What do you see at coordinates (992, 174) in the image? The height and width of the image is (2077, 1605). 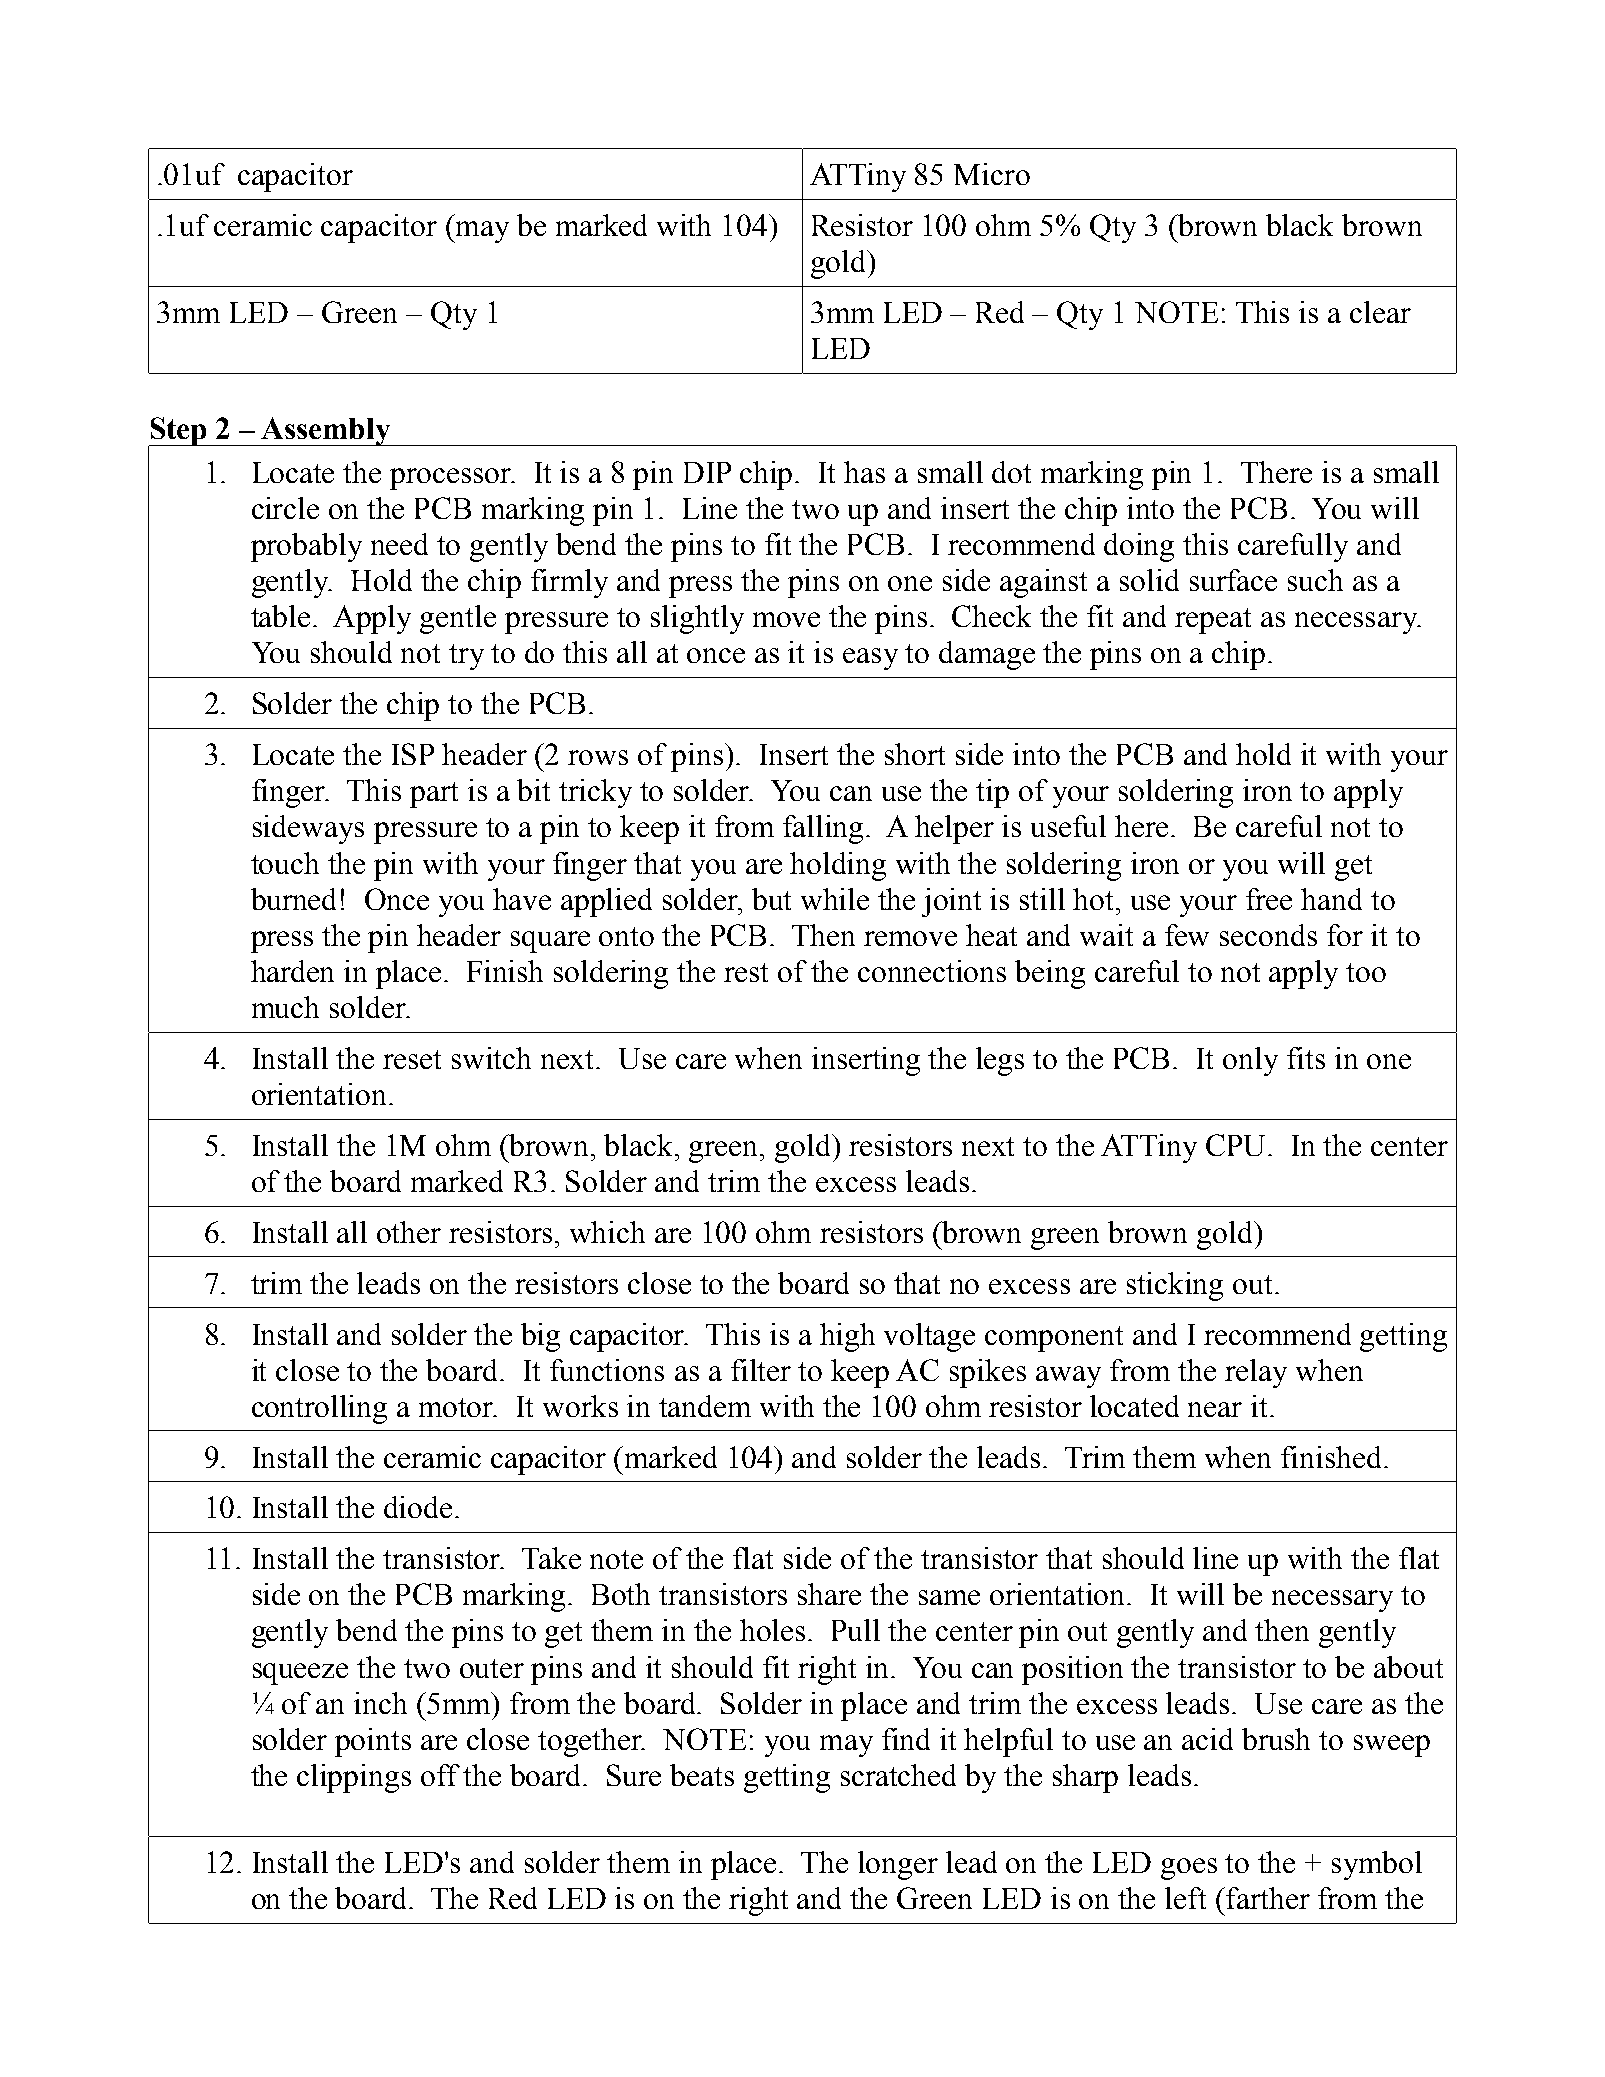 I see `Micro` at bounding box center [992, 174].
